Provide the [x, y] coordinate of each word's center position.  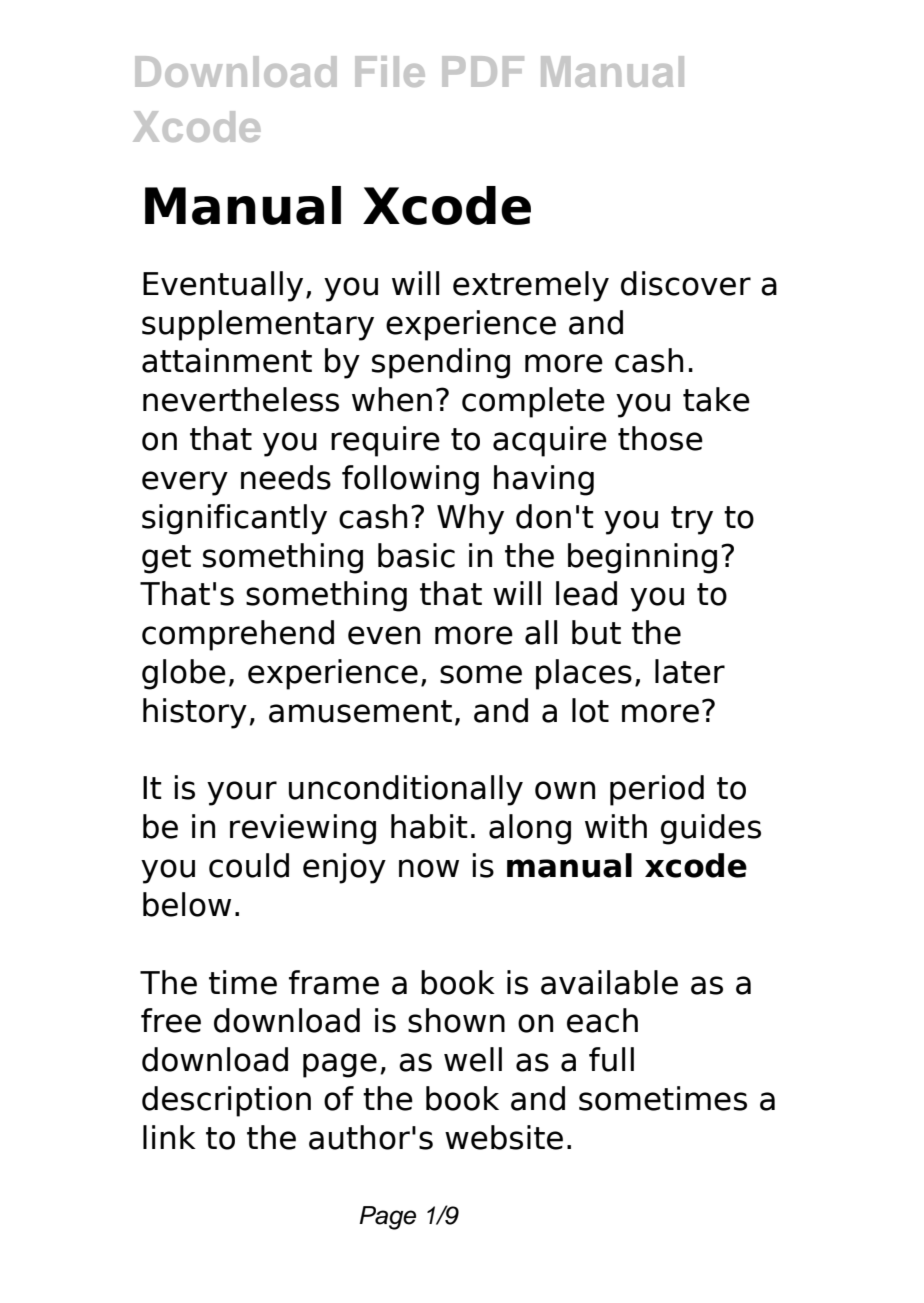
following [410, 480]
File [390, 71]
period [657, 790]
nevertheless [241, 399]
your [242, 793]
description [226, 1101]
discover [686, 283]
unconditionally [406, 790]
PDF [483, 71]
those [660, 438]
